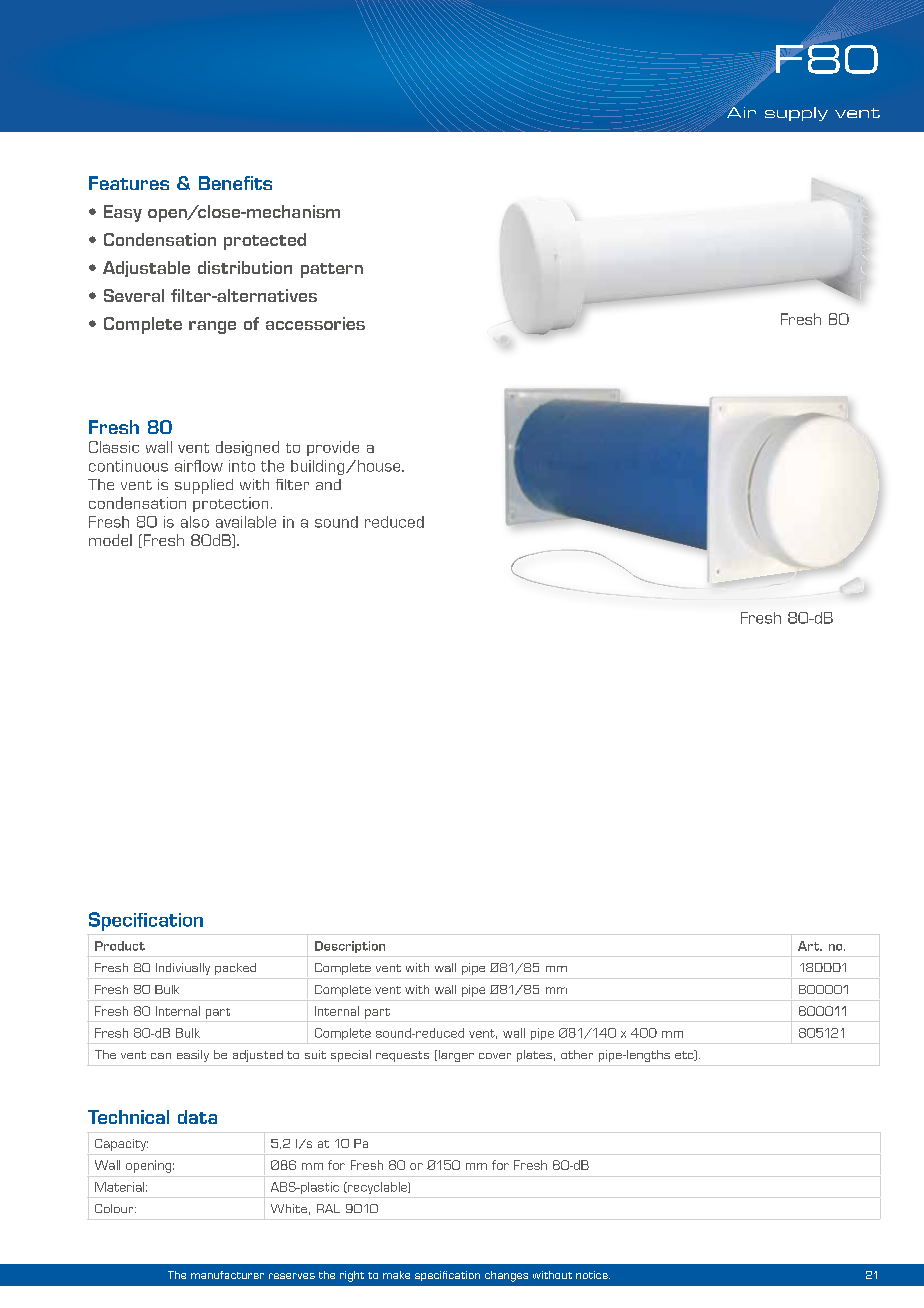  I want to click on larger, so click(455, 1056).
